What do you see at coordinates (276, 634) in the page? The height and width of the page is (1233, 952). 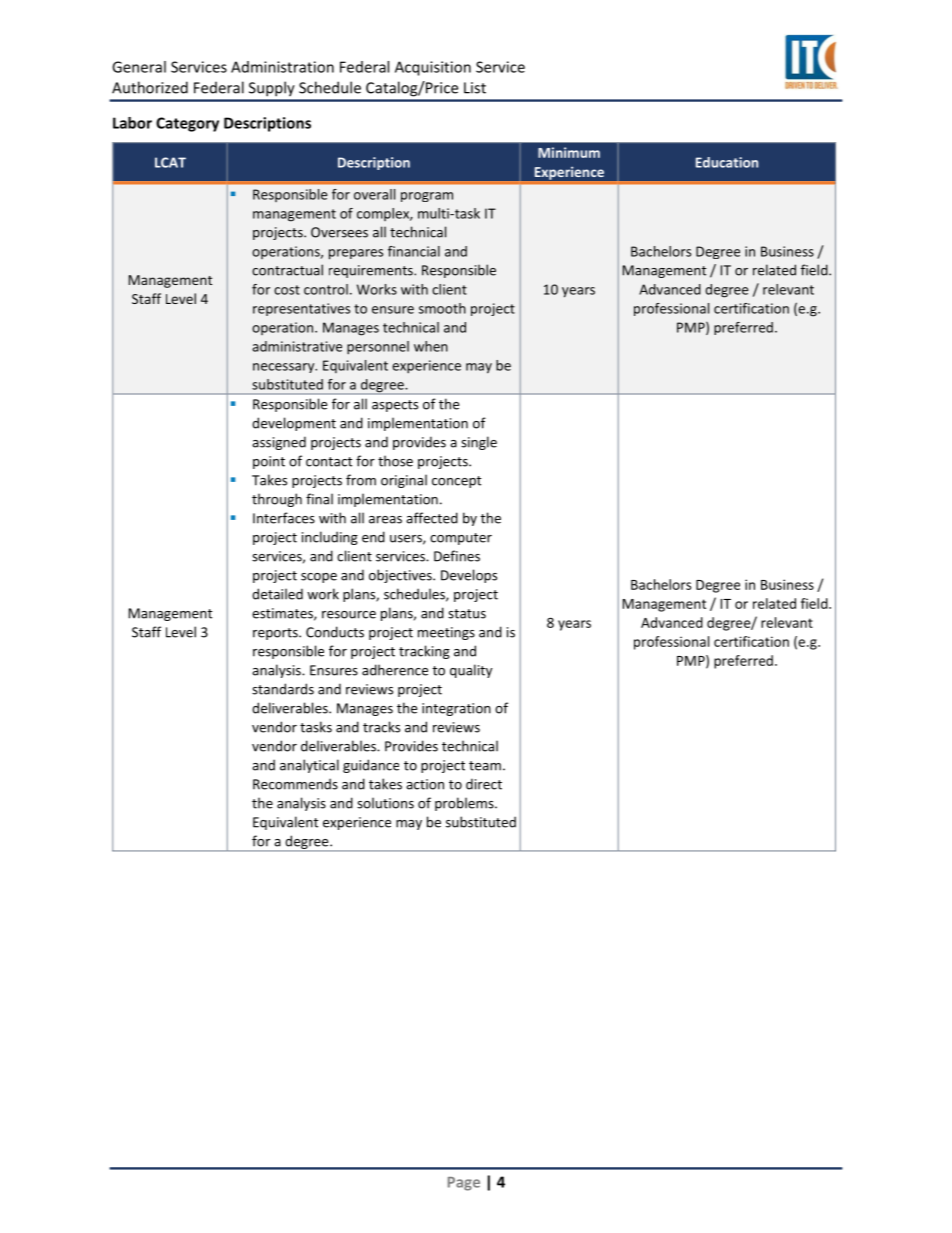 I see `reports` at bounding box center [276, 634].
